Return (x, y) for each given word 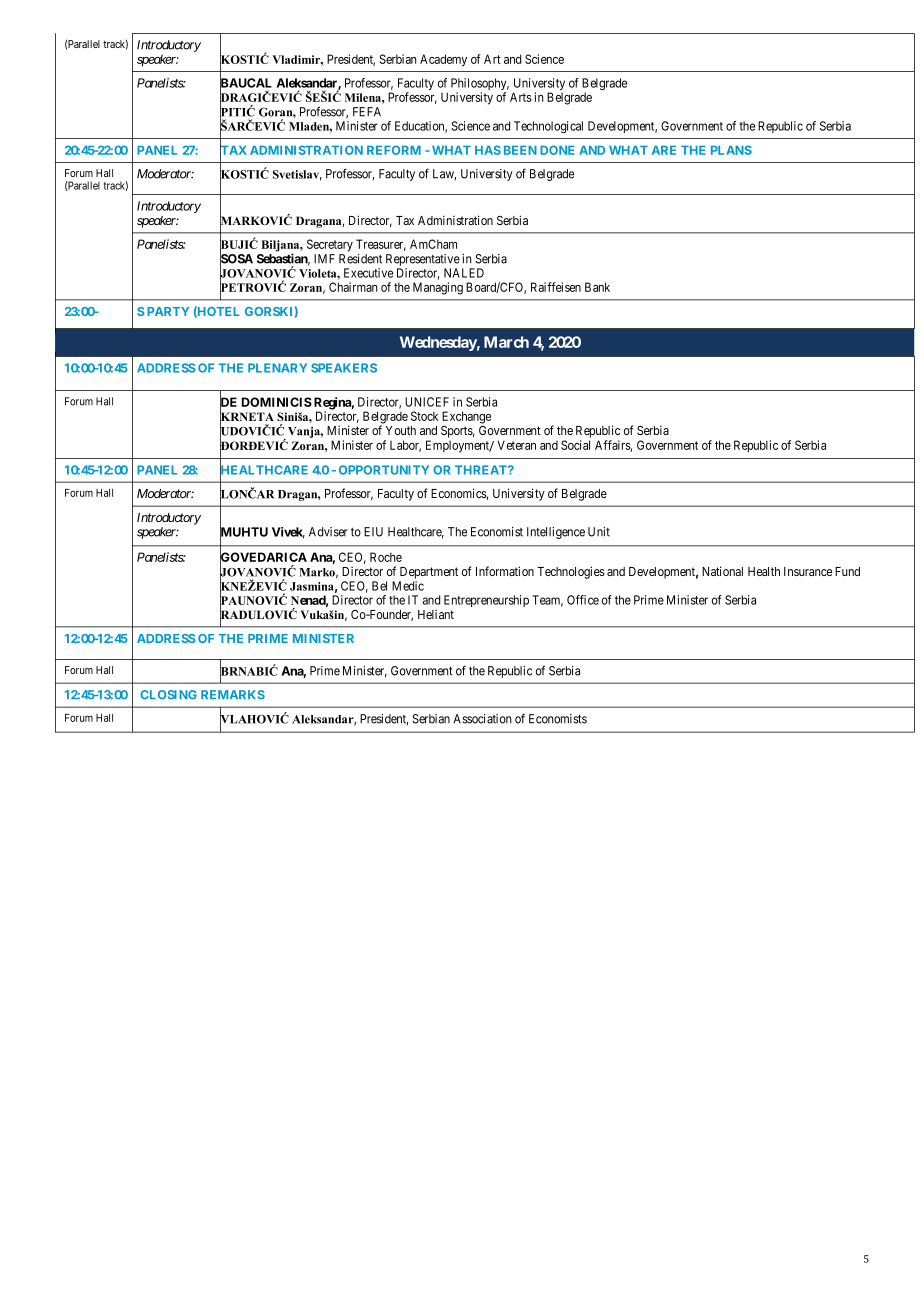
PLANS (731, 150)
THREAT (482, 470)
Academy (443, 60)
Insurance (808, 571)
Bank (597, 287)
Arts (521, 97)
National (722, 571)
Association (482, 719)
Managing (438, 288)
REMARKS (233, 695)
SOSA (236, 259)
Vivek (288, 533)
